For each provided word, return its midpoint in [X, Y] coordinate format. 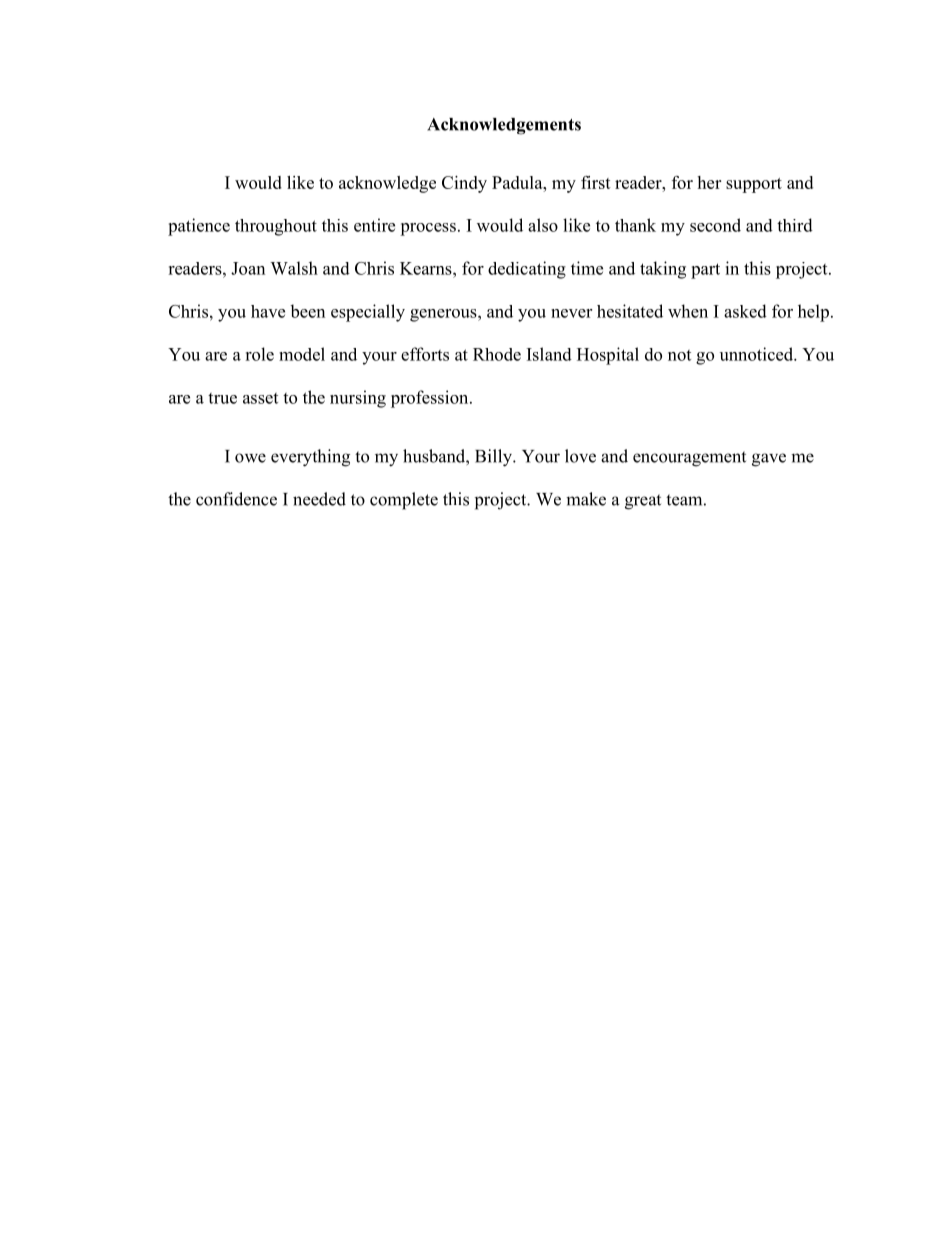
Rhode [497, 354]
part [705, 271]
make [586, 499]
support [754, 185]
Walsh [294, 268]
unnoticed [757, 354]
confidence [236, 499]
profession [431, 399]
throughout [276, 227]
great [643, 502]
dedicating [527, 270]
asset [260, 398]
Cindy [464, 184]
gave [769, 460]
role [259, 354]
